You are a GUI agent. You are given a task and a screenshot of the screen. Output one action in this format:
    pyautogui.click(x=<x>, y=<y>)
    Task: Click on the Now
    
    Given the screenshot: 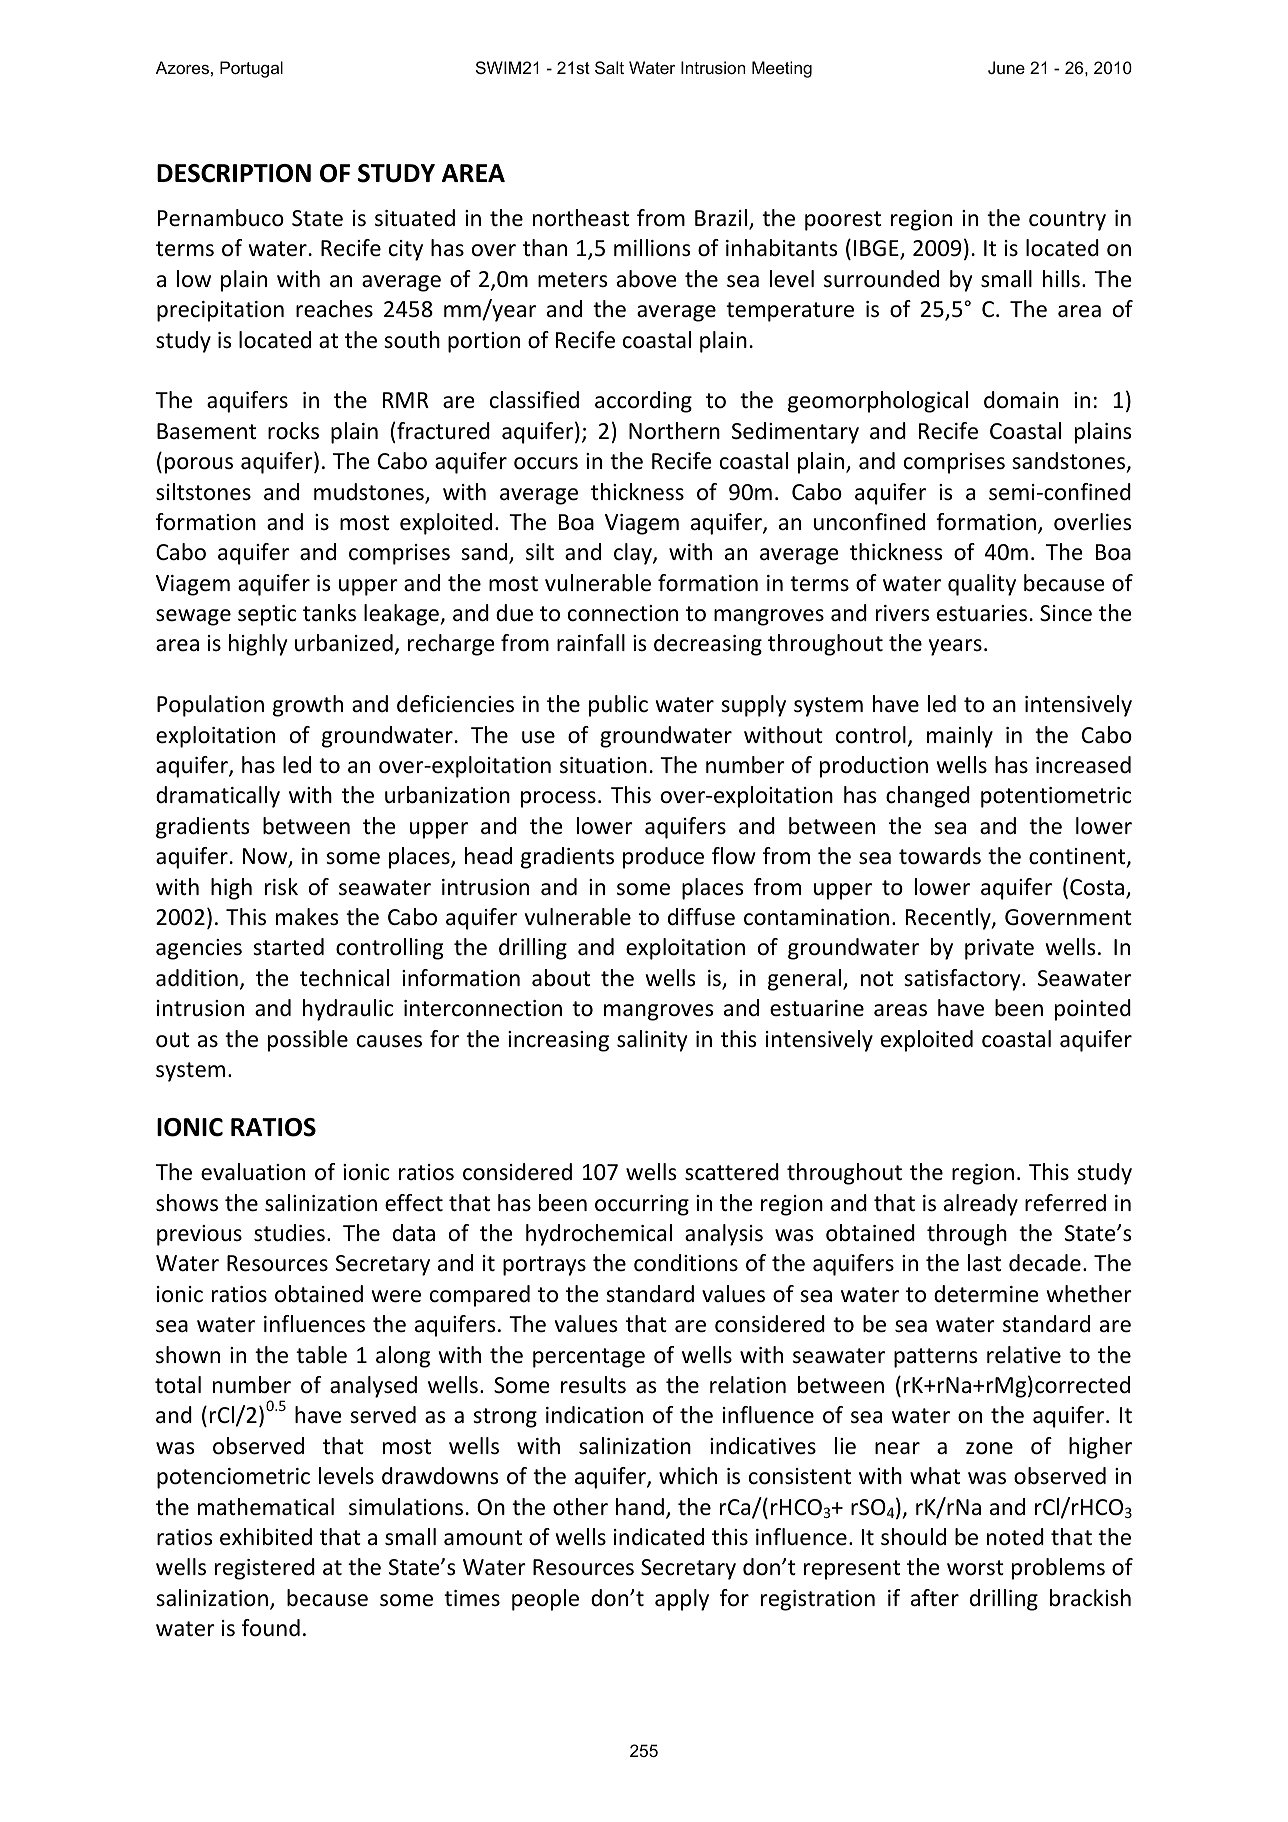 What is the action you would take?
    pyautogui.click(x=266, y=857)
